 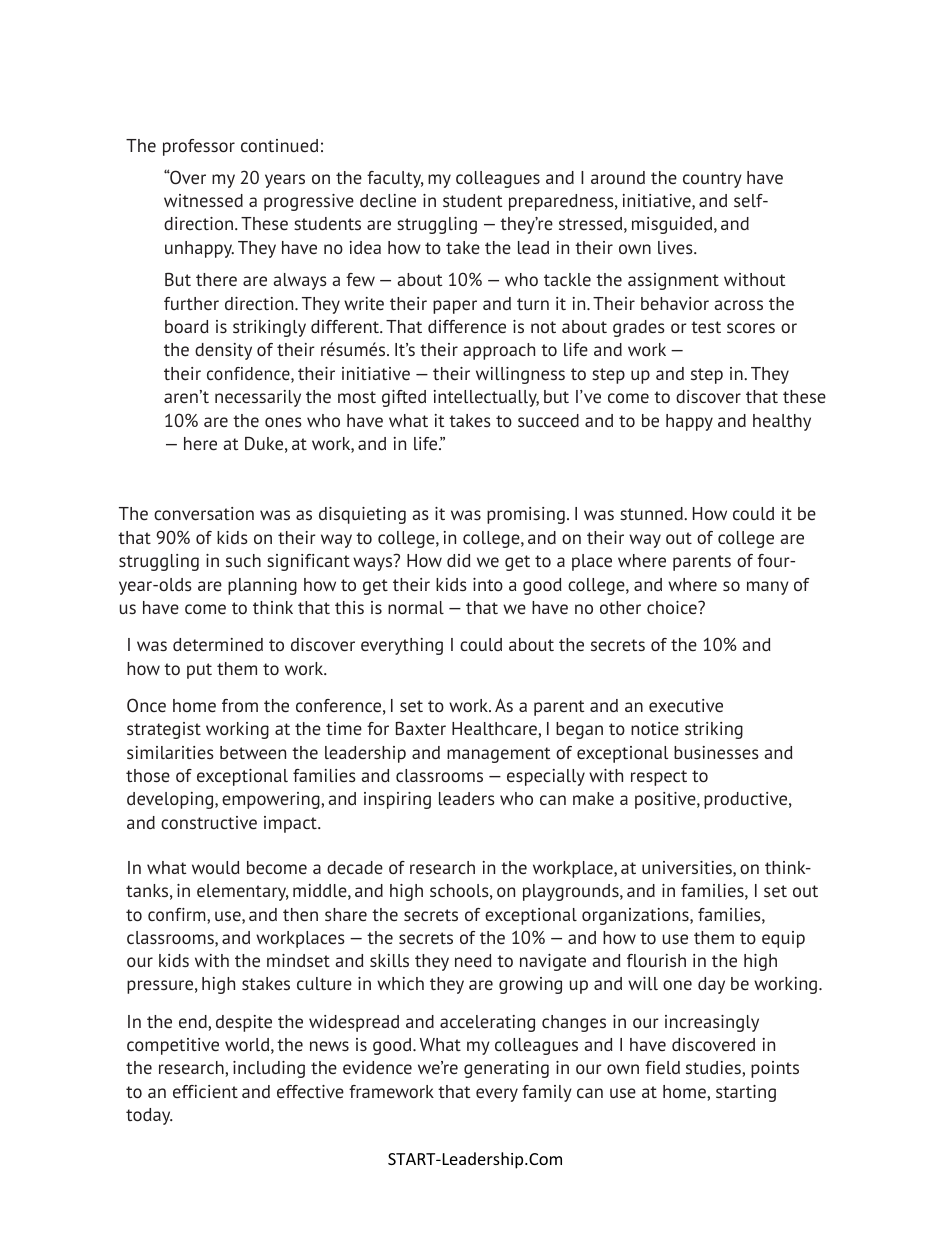 What do you see at coordinates (416, 607) in the screenshot?
I see `normal` at bounding box center [416, 607].
